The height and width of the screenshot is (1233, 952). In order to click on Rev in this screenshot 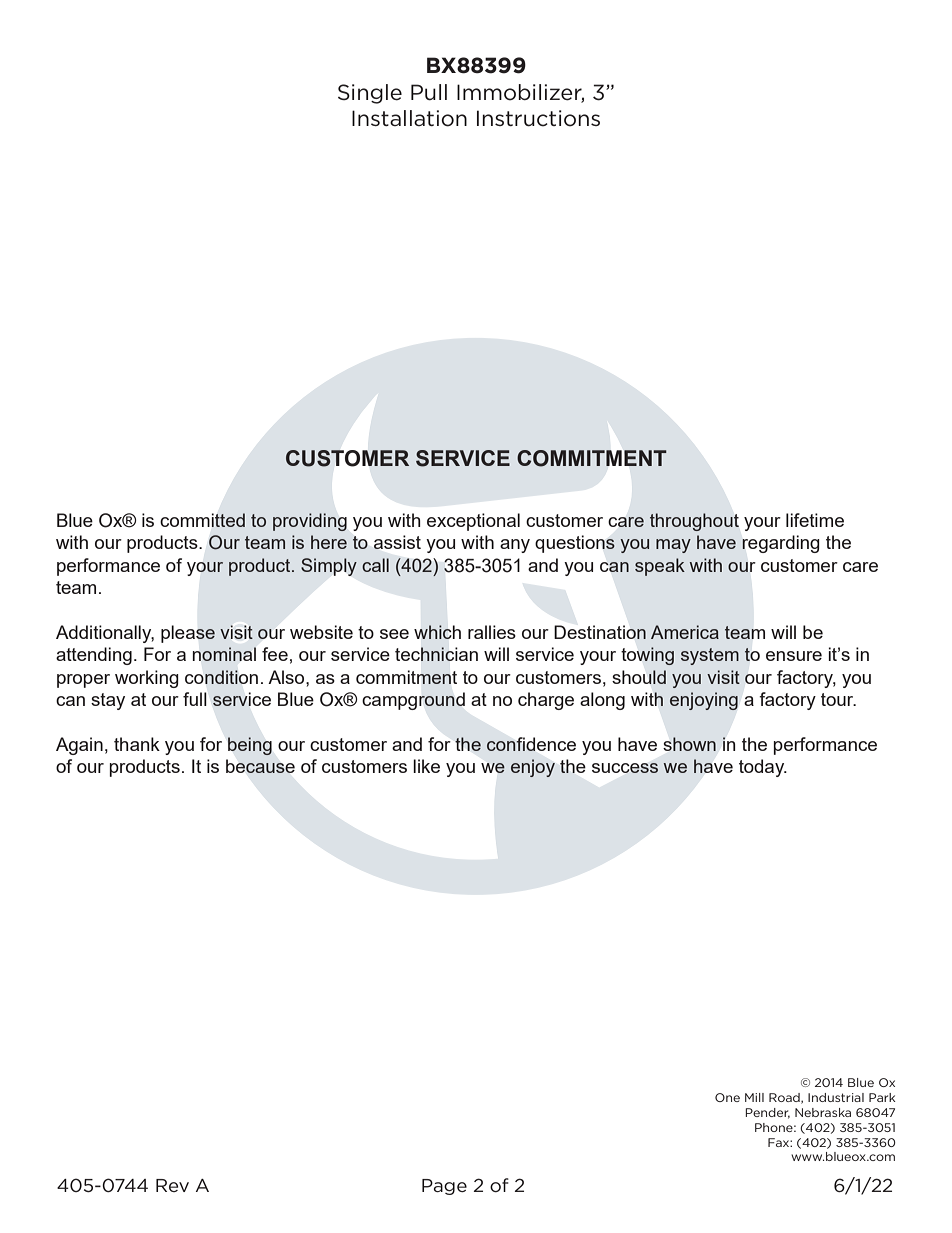, I will do `click(172, 1185)`.
